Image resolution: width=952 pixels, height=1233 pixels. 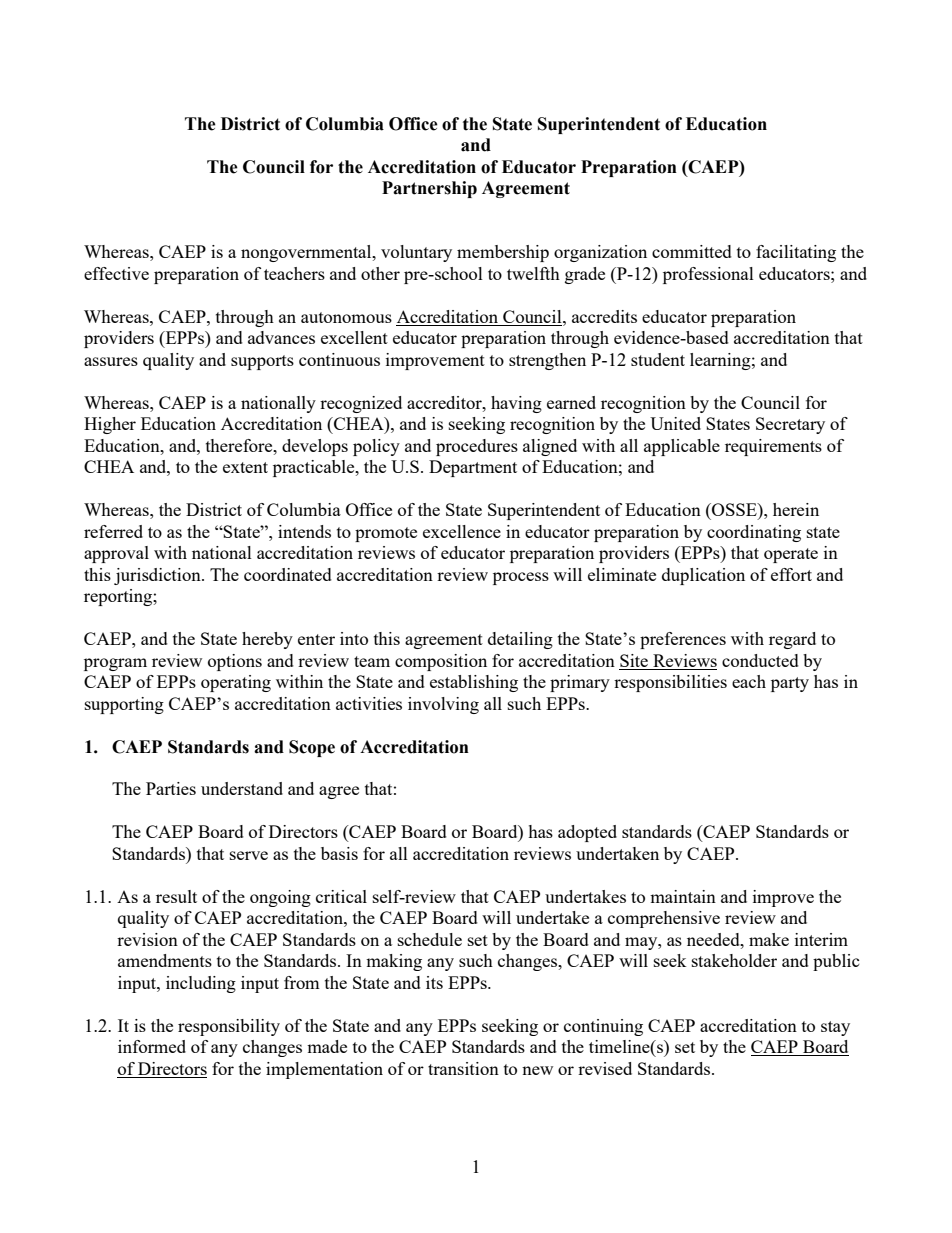 I want to click on transition, so click(x=463, y=1068).
